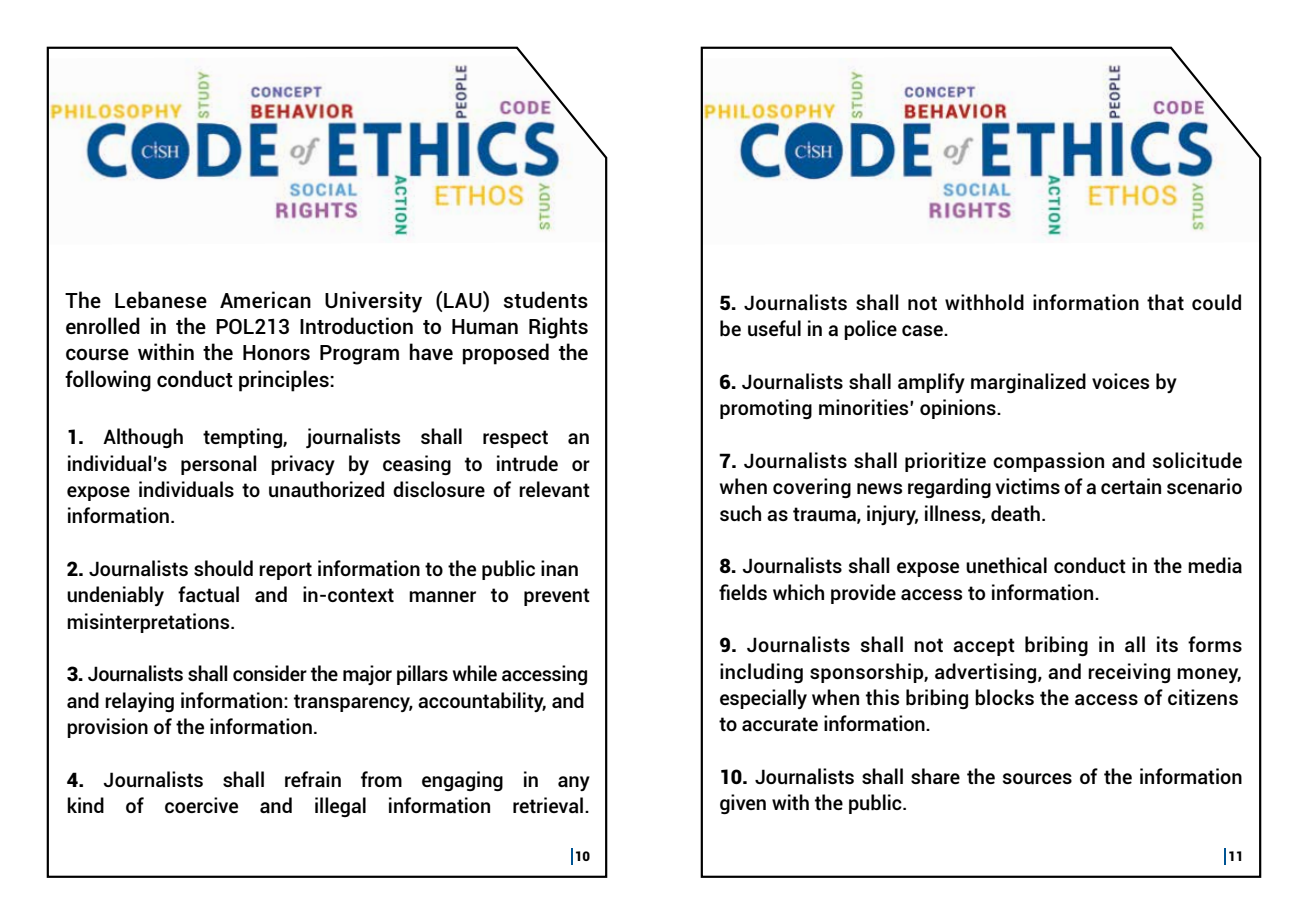 The height and width of the page is (924, 1308). What do you see at coordinates (265, 299) in the page?
I see `American` at bounding box center [265, 299].
